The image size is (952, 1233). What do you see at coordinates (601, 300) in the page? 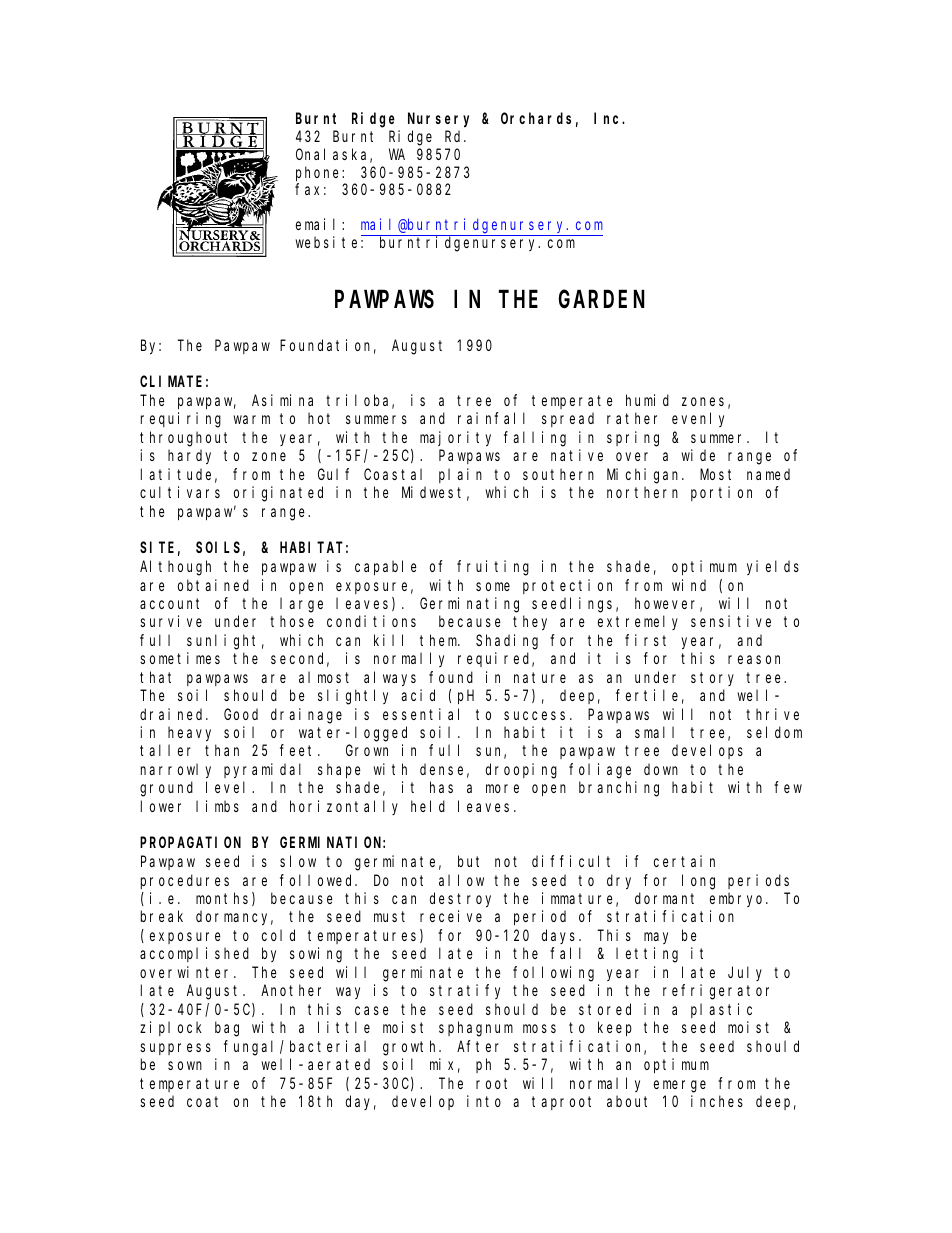
I see `GARDEN` at bounding box center [601, 300].
